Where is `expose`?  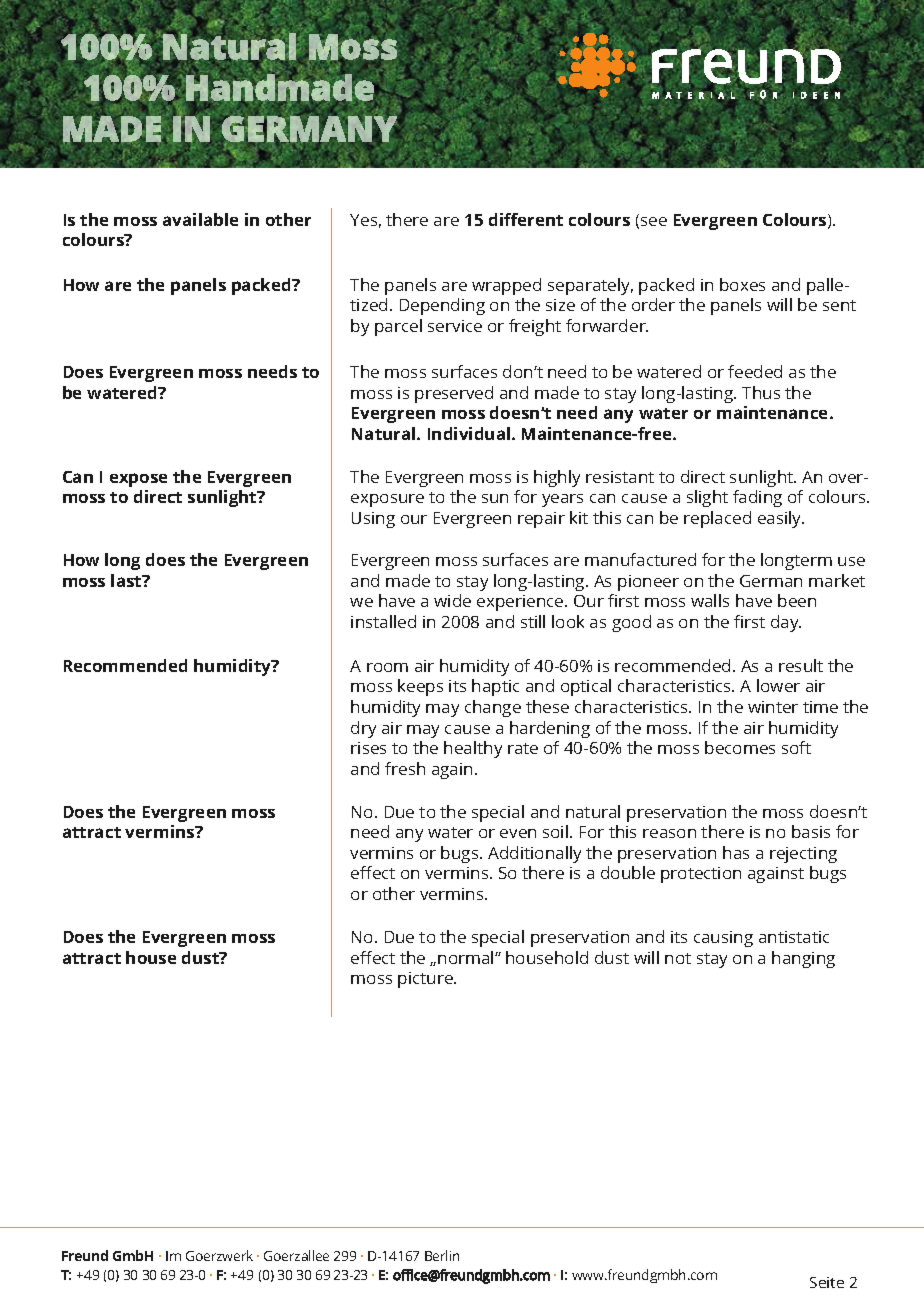 expose is located at coordinates (138, 480).
